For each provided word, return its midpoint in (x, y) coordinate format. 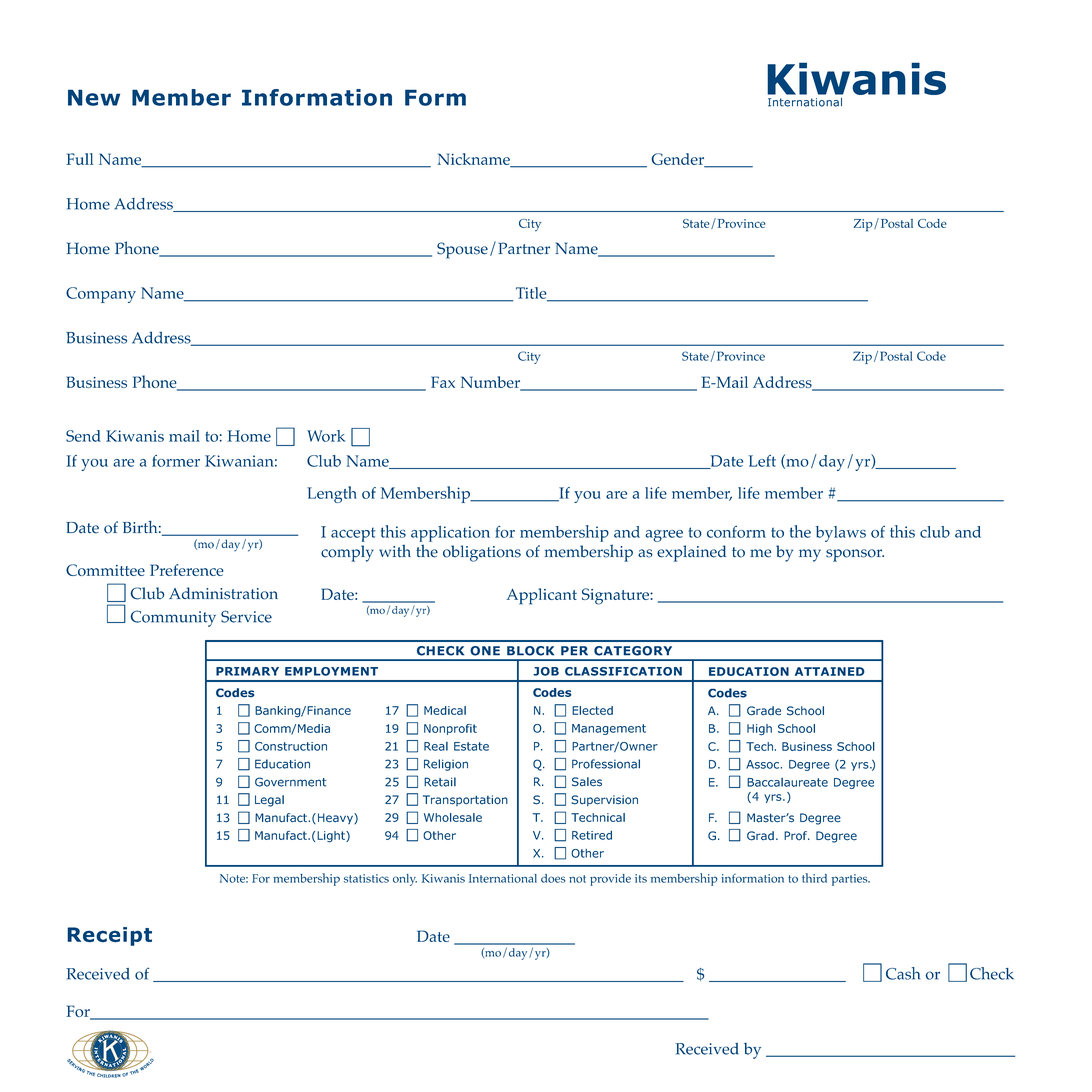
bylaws (841, 534)
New (94, 97)
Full (79, 159)
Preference (186, 570)
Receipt (109, 936)
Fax (443, 382)
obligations (482, 553)
